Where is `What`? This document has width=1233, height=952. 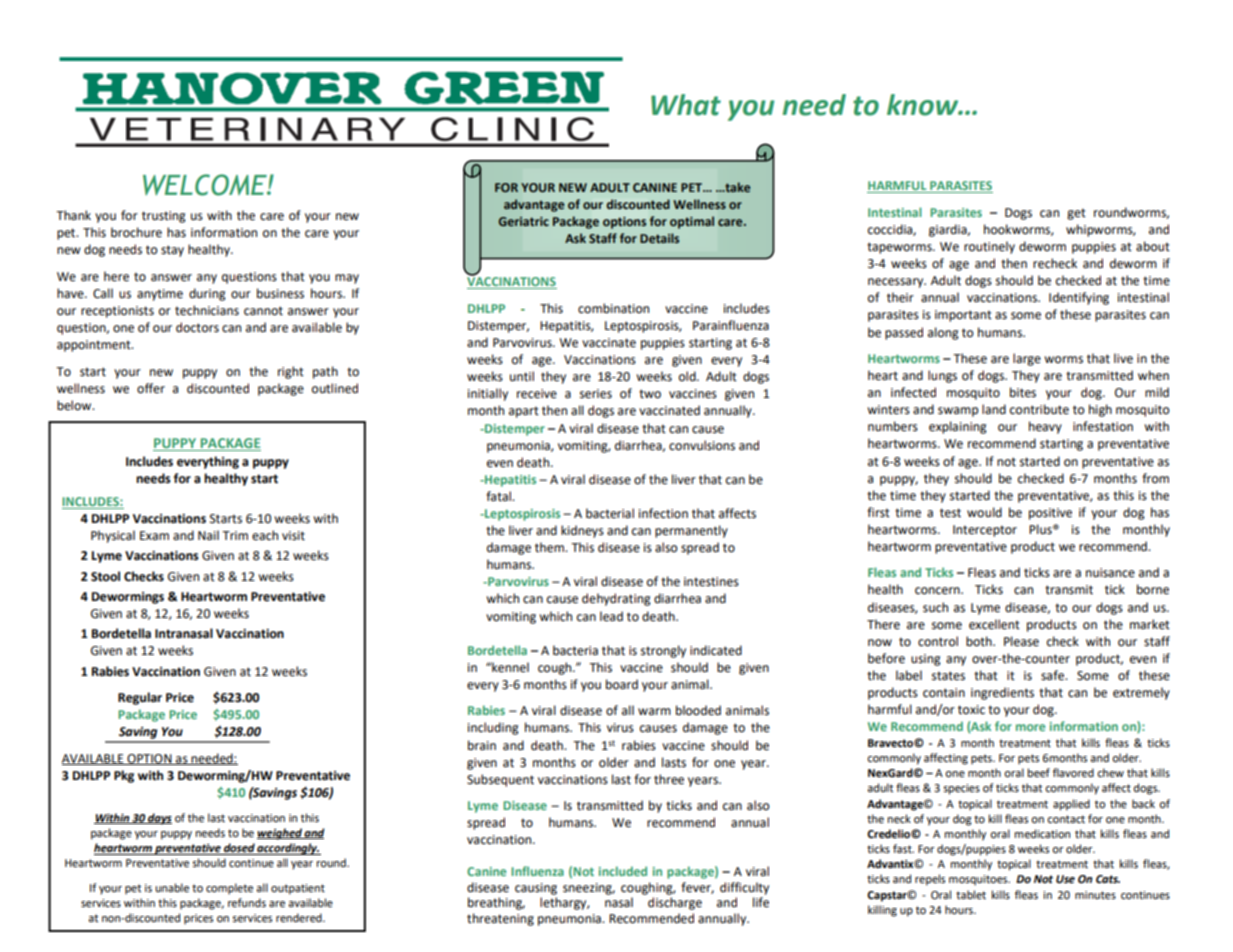 What is located at coordinates (686, 105).
